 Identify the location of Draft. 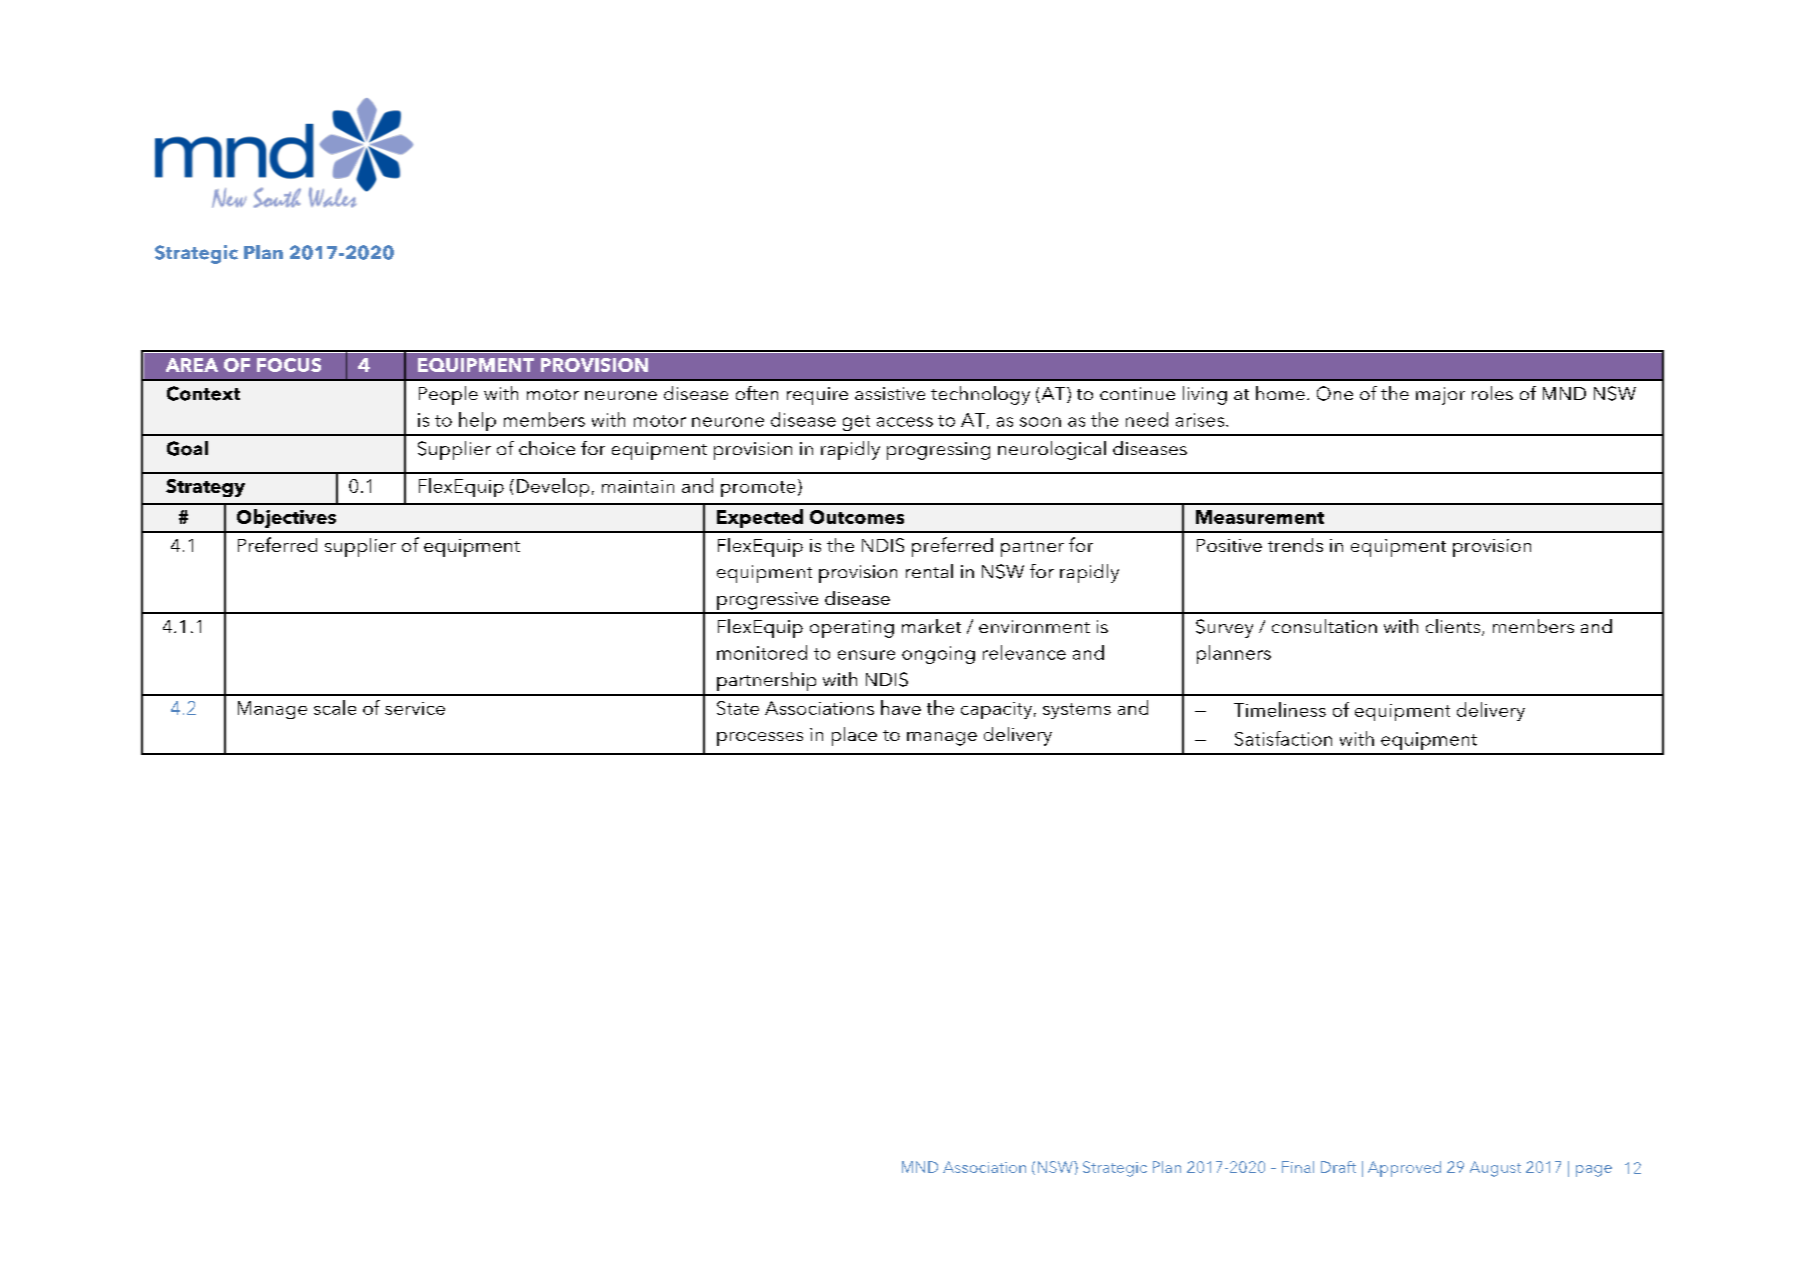
(1338, 1167).
